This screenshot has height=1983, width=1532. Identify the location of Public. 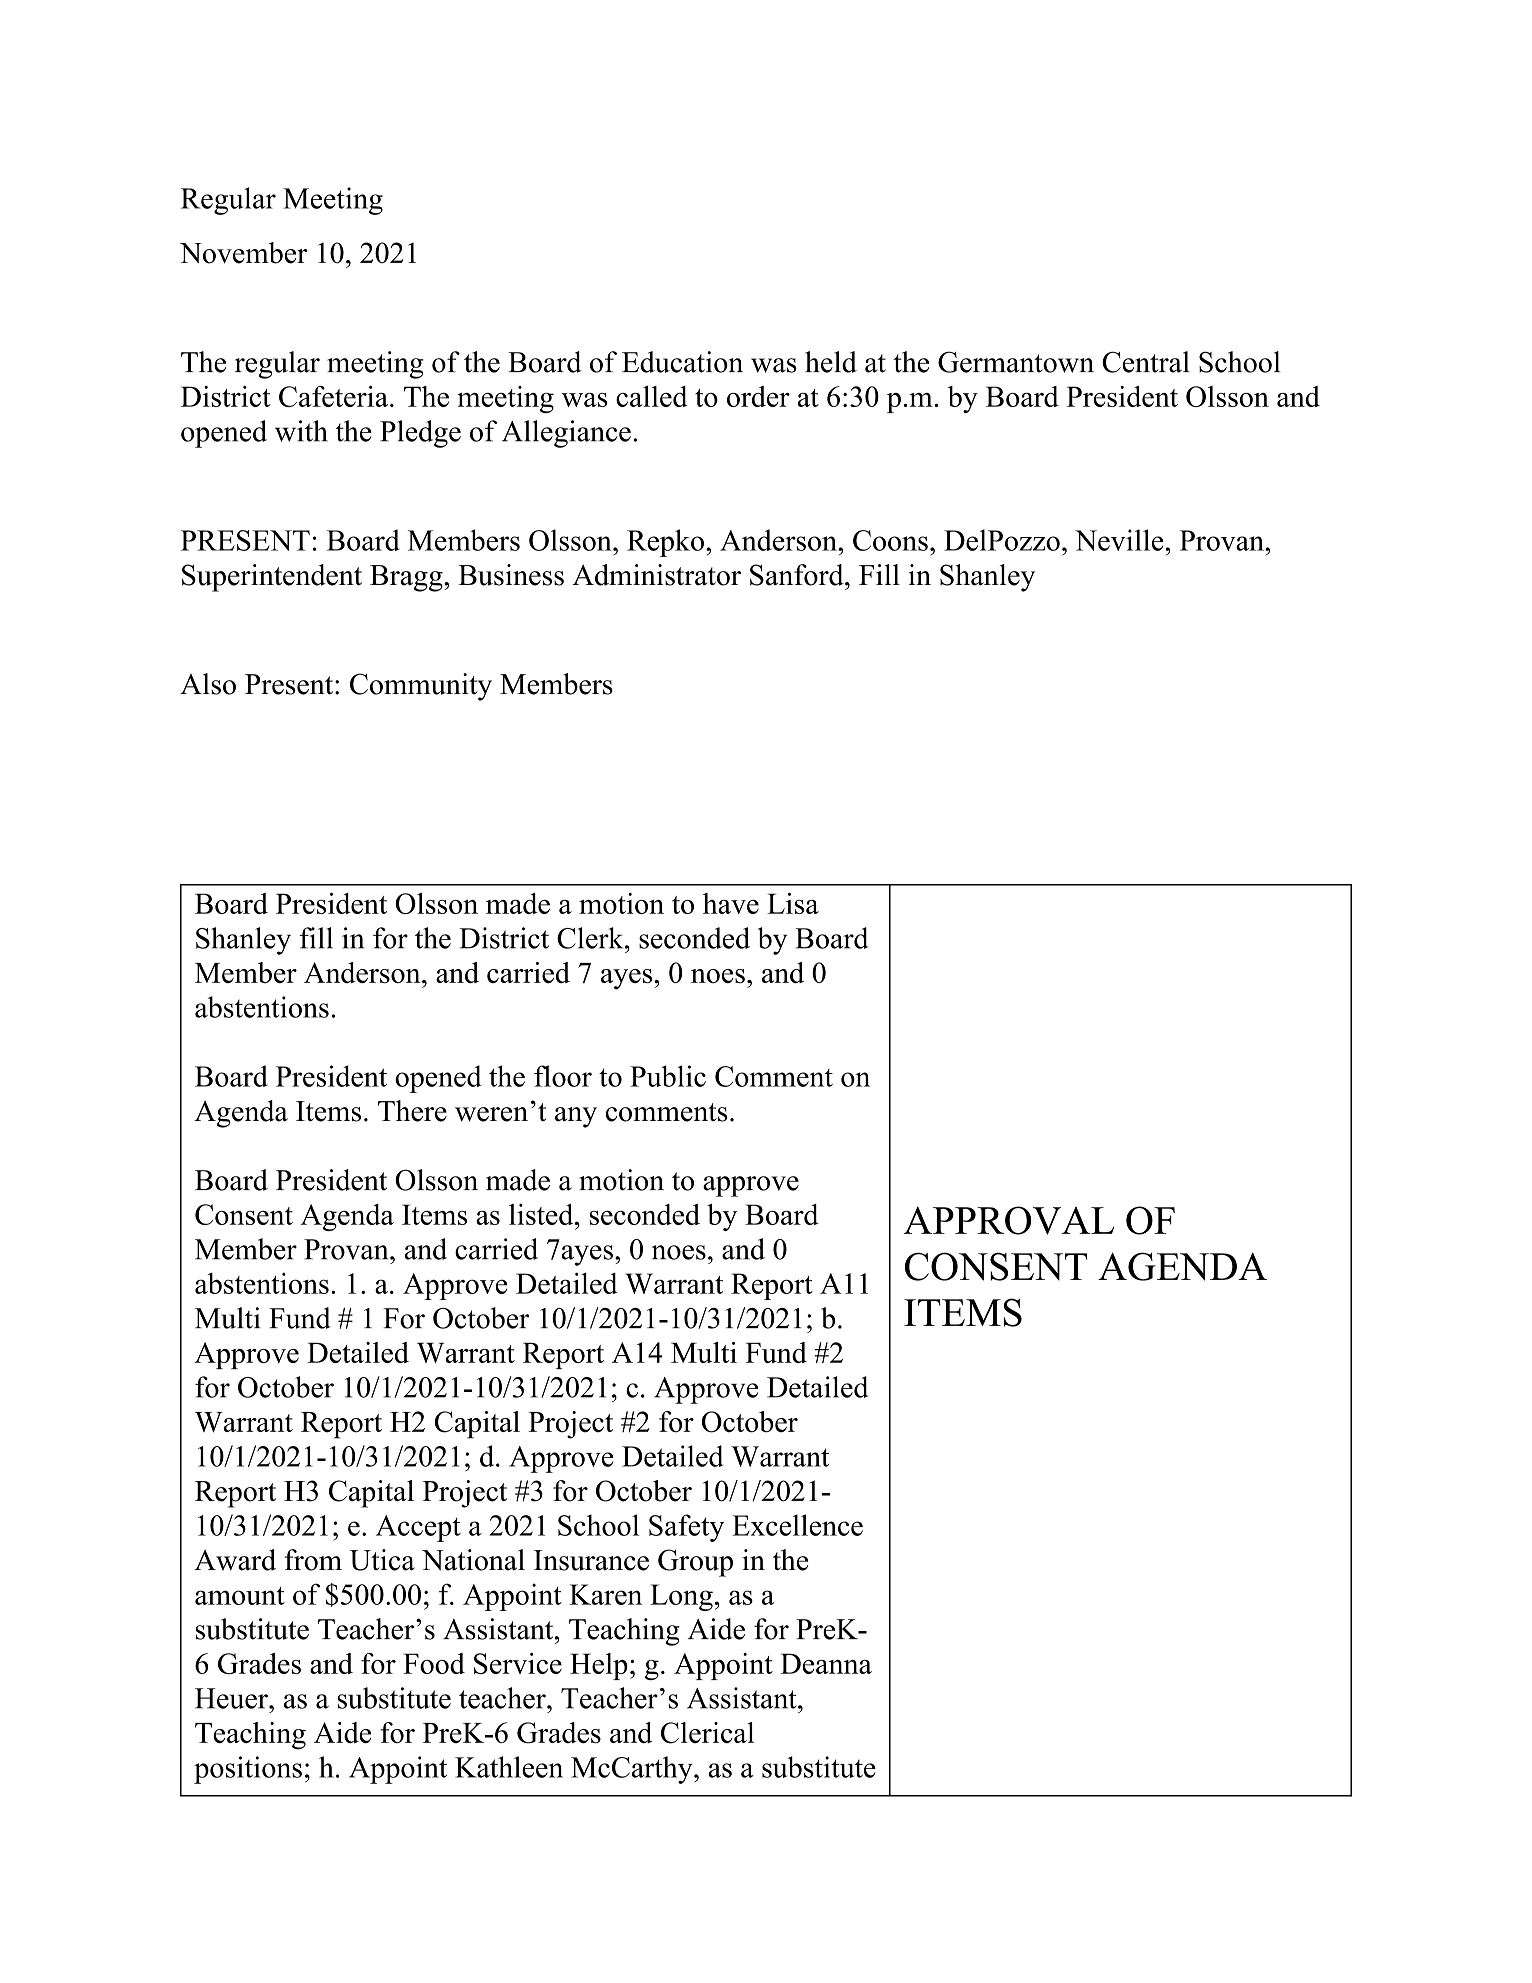
(668, 1076).
